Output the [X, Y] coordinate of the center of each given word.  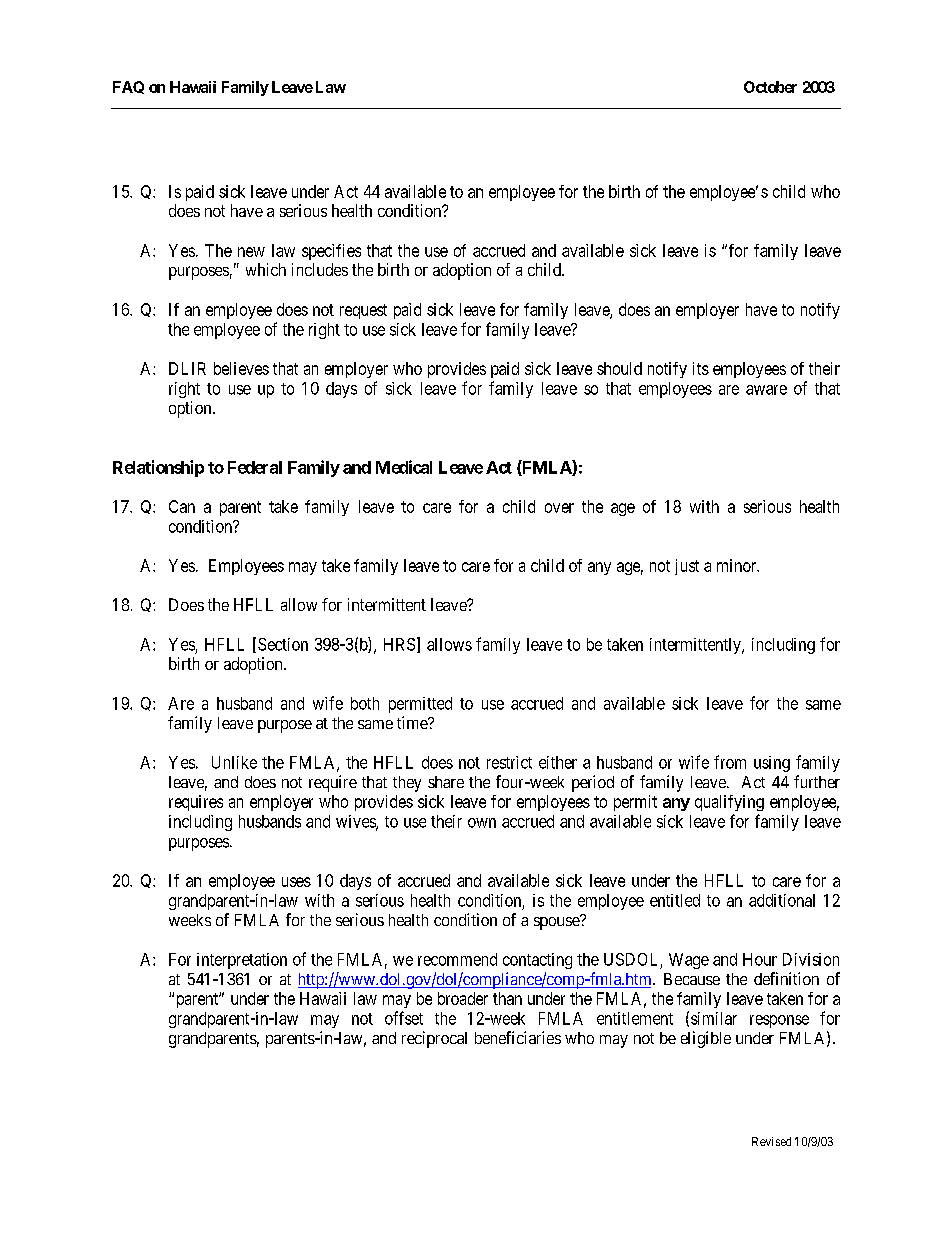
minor [738, 565]
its [701, 368]
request [363, 311]
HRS [399, 644]
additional [782, 900]
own [482, 823]
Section [283, 644]
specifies [331, 252]
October [770, 87]
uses [296, 882]
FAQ [128, 87]
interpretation [242, 961]
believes [241, 368]
